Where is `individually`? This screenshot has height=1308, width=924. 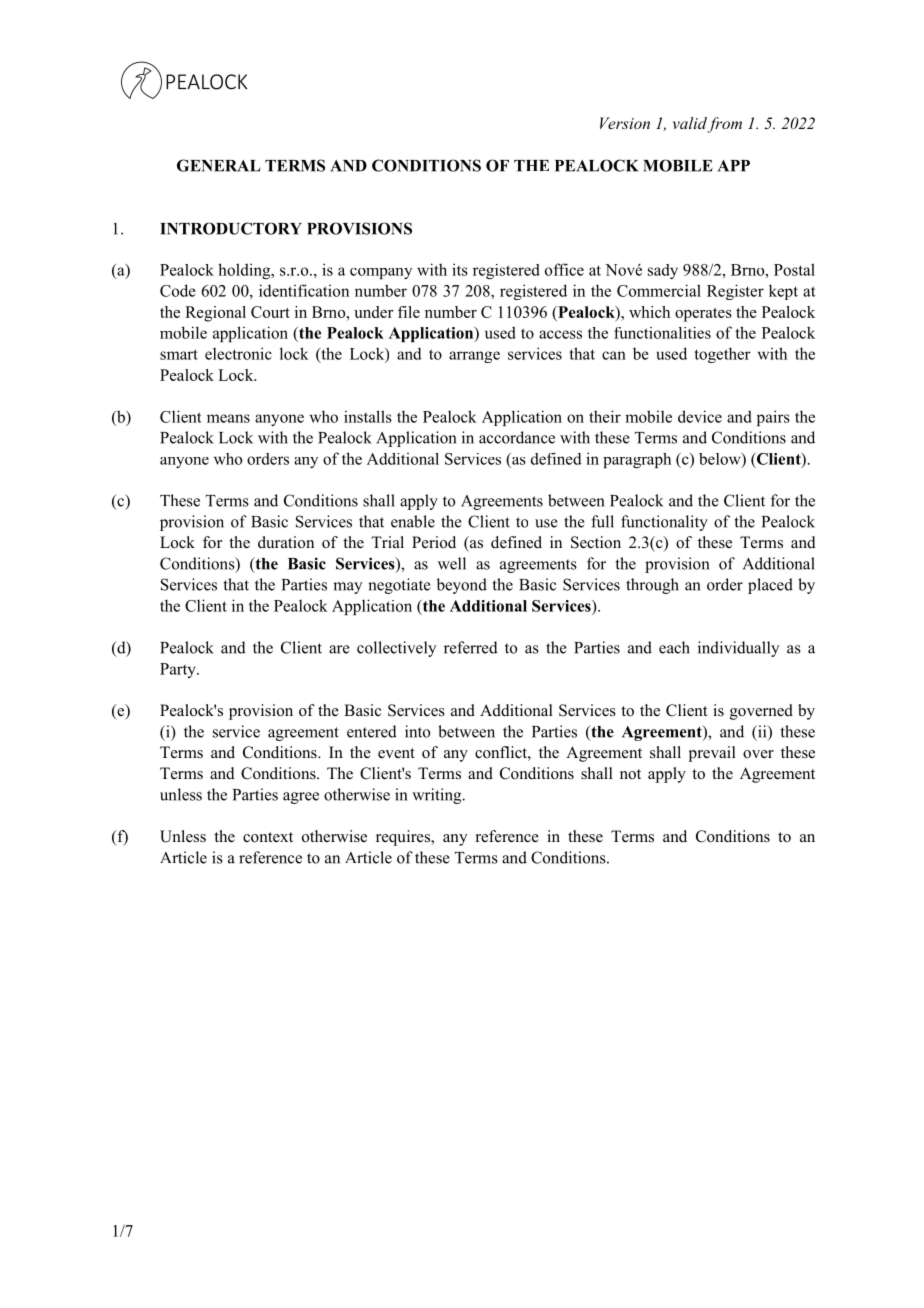 individually is located at coordinates (738, 649).
